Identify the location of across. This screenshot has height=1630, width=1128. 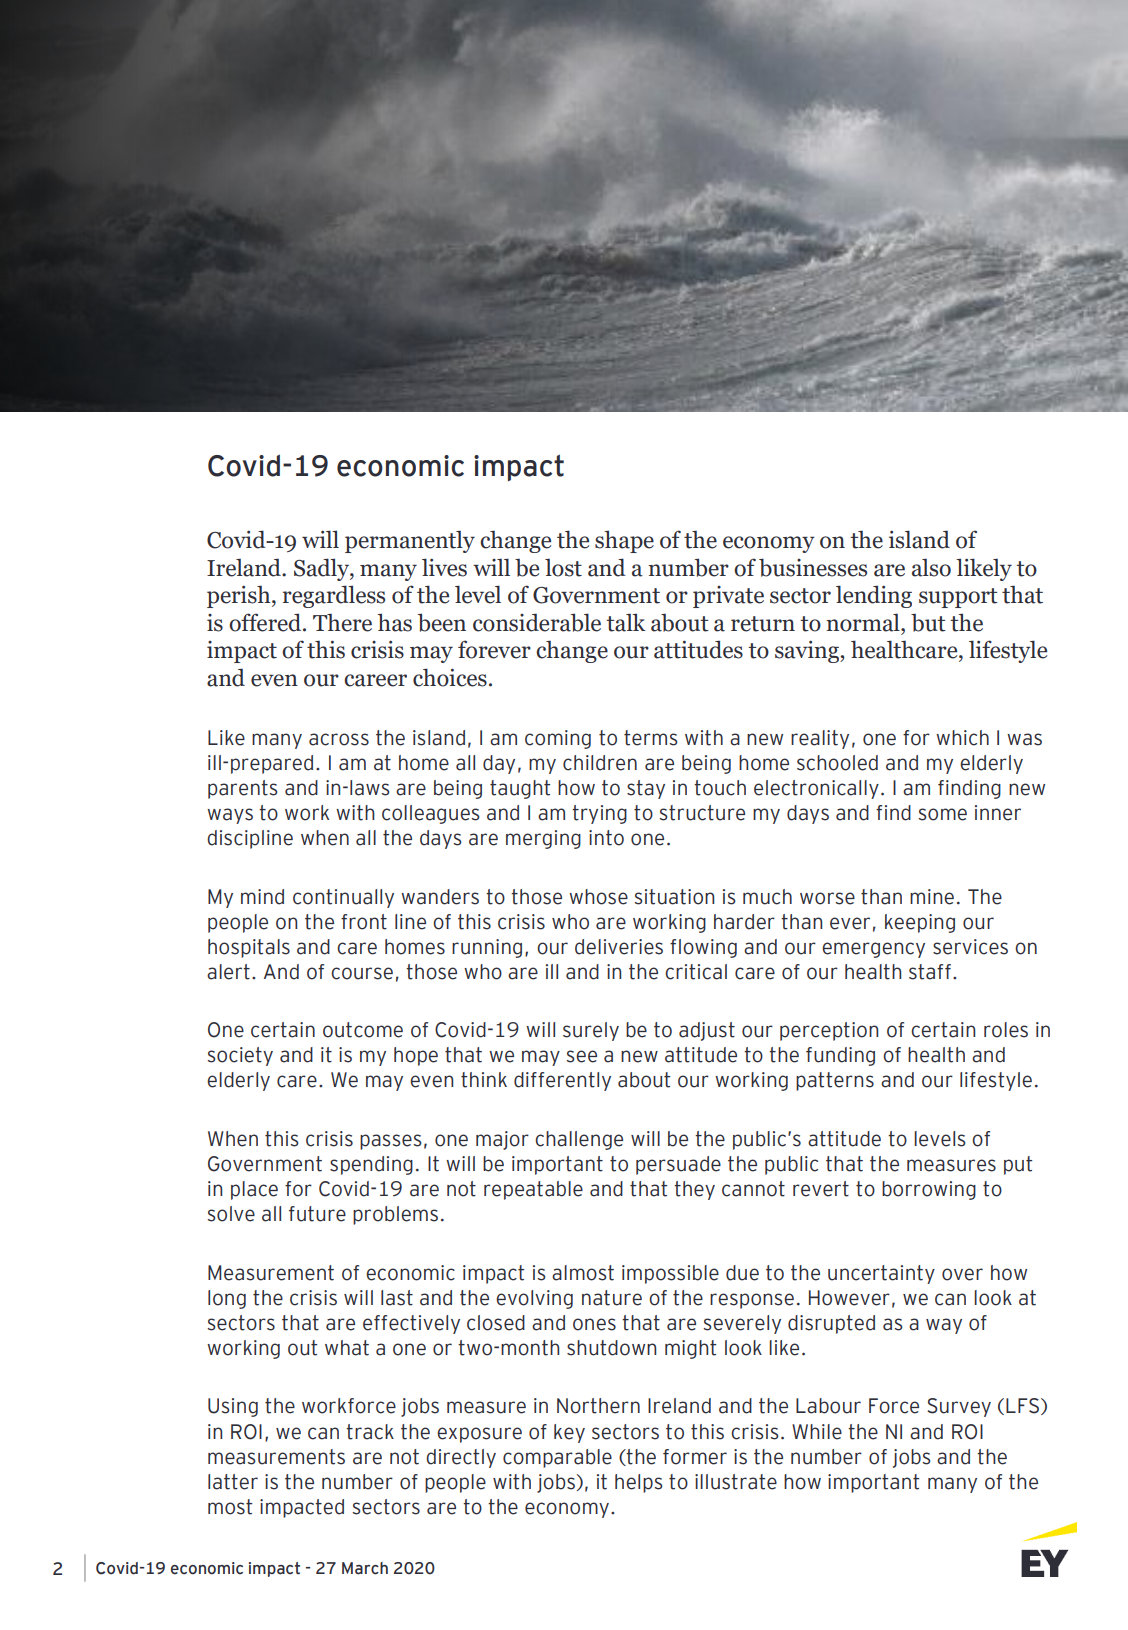
(339, 739).
